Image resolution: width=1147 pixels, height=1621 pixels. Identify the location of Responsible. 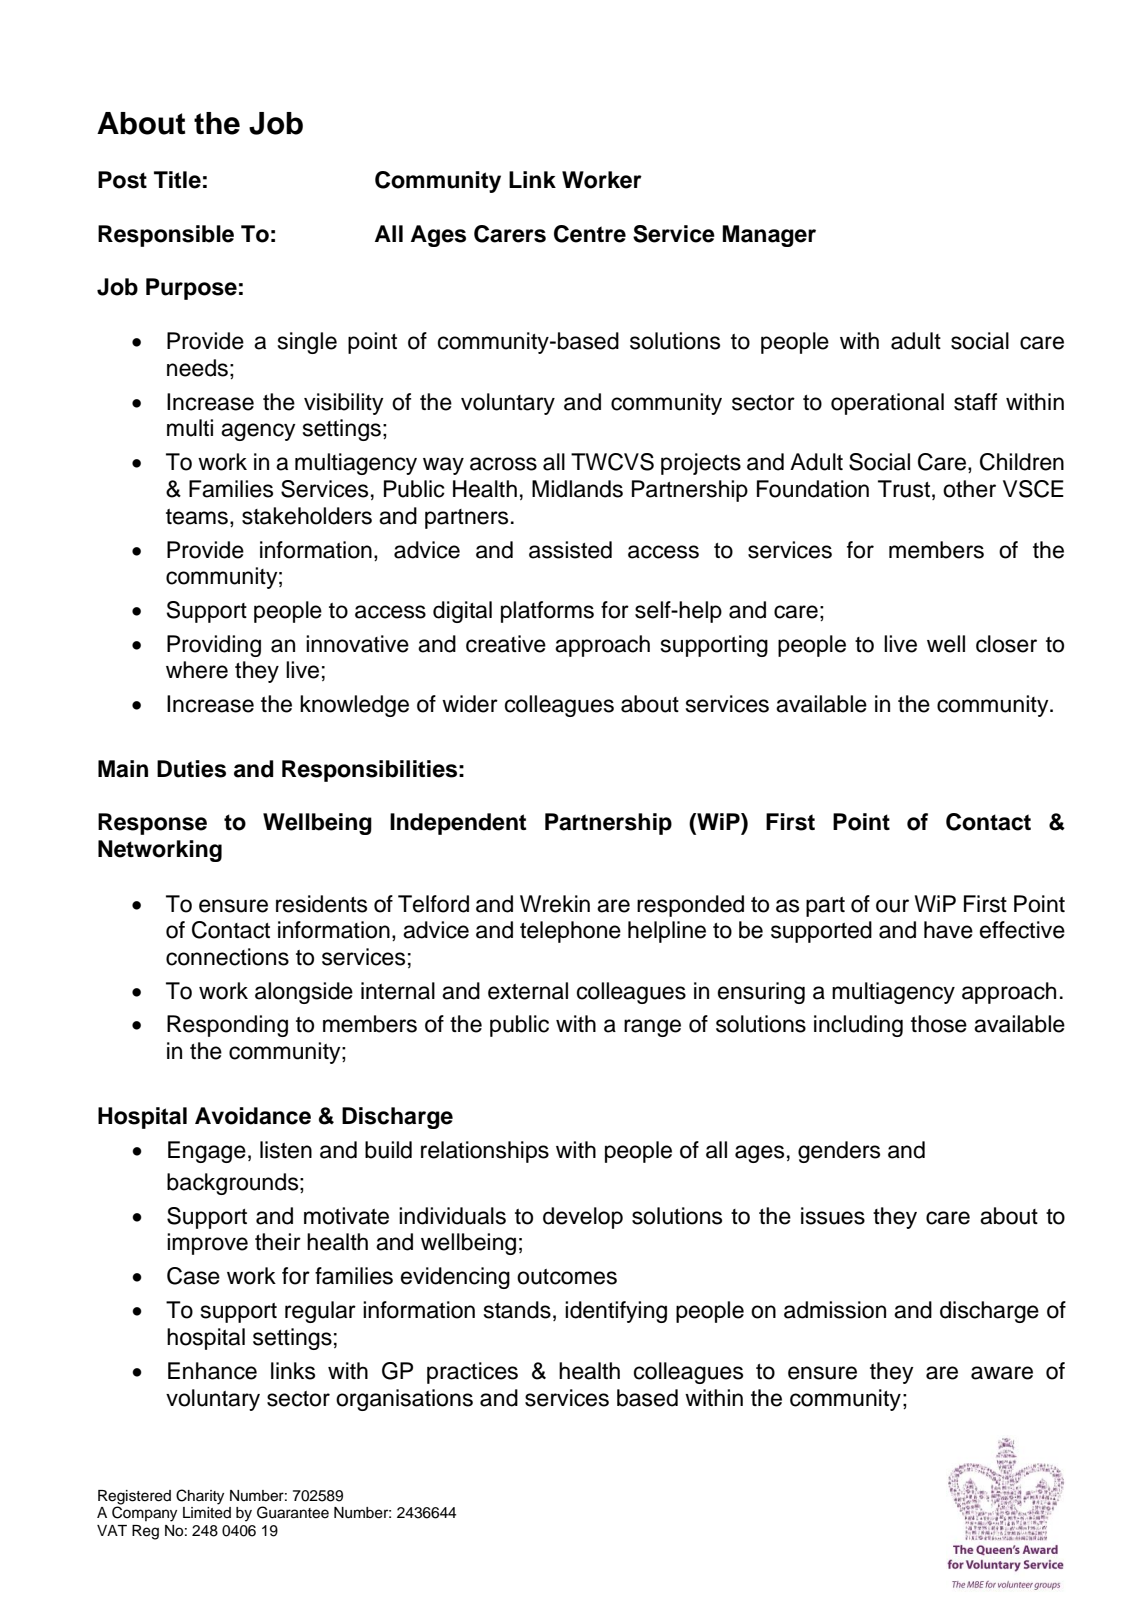
(166, 236).
